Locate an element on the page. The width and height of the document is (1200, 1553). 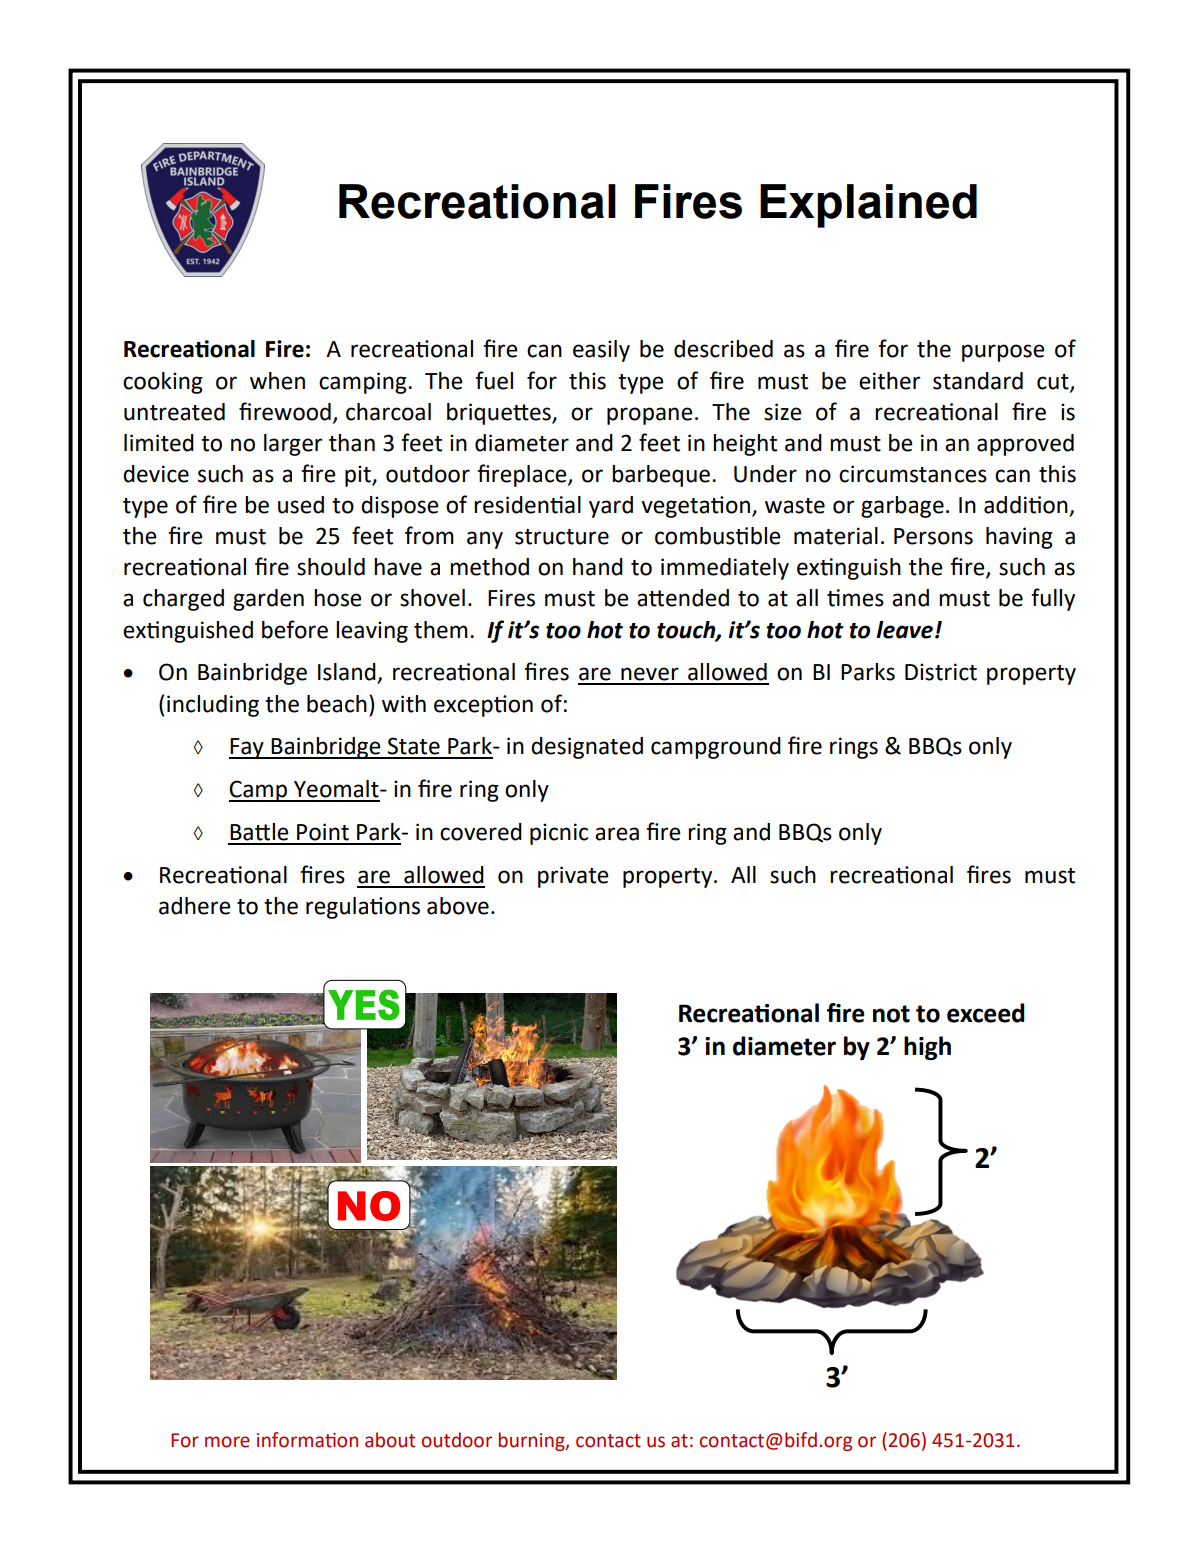
adhere is located at coordinates (194, 906).
